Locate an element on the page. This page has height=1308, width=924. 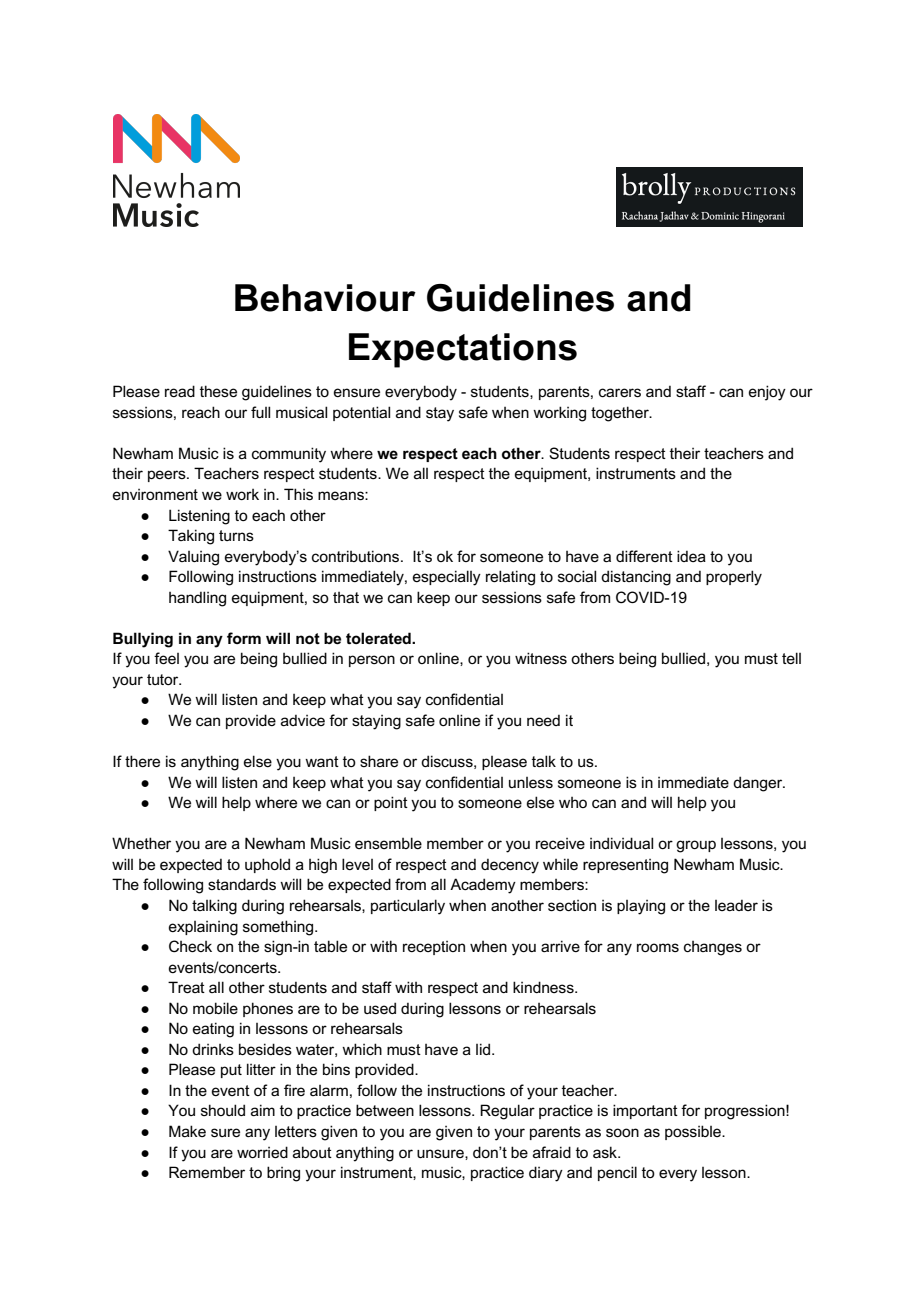
danger is located at coordinates (759, 784).
